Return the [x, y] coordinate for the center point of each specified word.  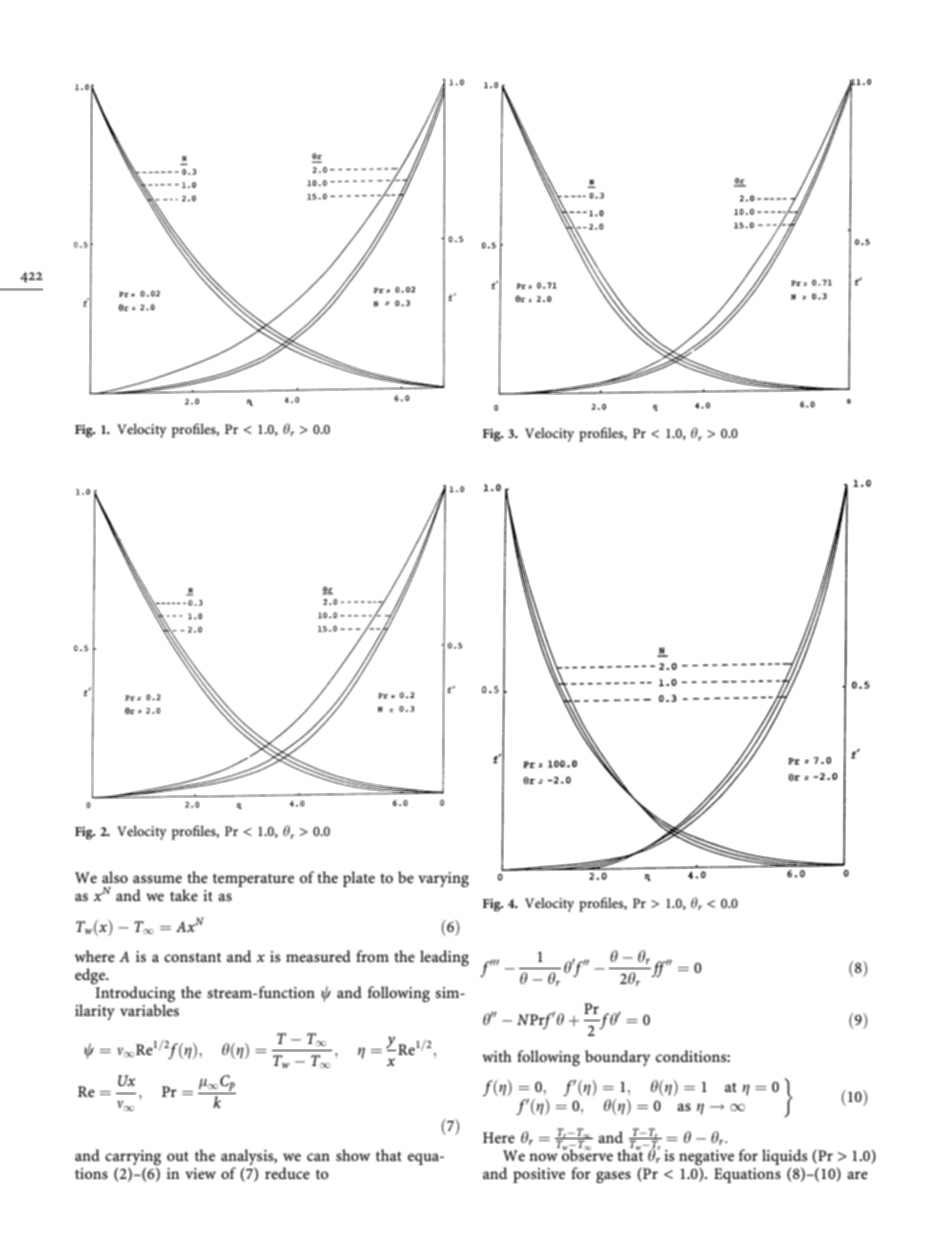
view [200, 1173]
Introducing [135, 995]
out [178, 1156]
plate [359, 879]
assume [157, 879]
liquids [784, 1157]
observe [587, 1154]
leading [444, 958]
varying [443, 879]
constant [192, 957]
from [372, 956]
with [497, 1056]
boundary [617, 1058]
